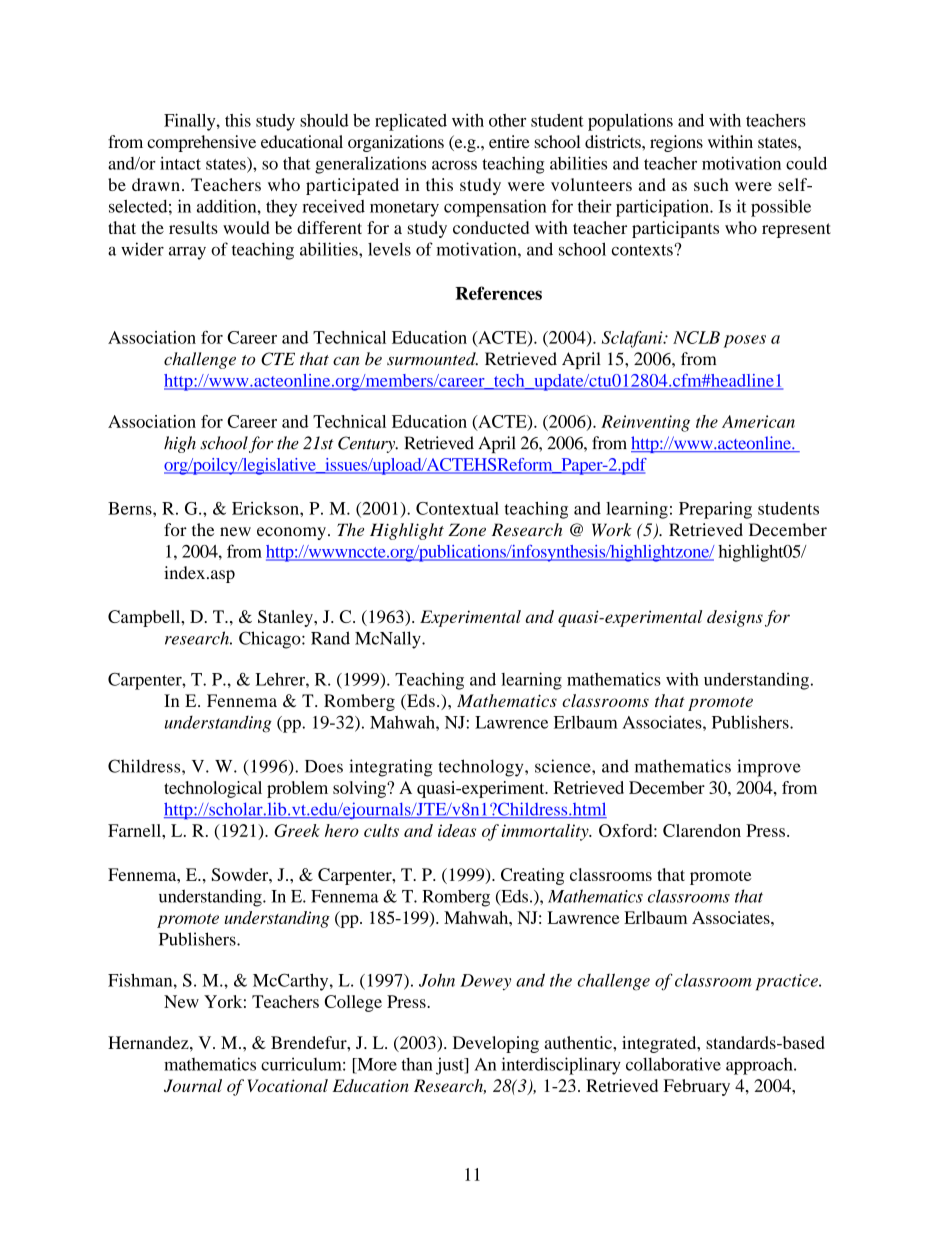 This image has width=952, height=1233. What do you see at coordinates (201, 143) in the image?
I see `comprehensive` at bounding box center [201, 143].
